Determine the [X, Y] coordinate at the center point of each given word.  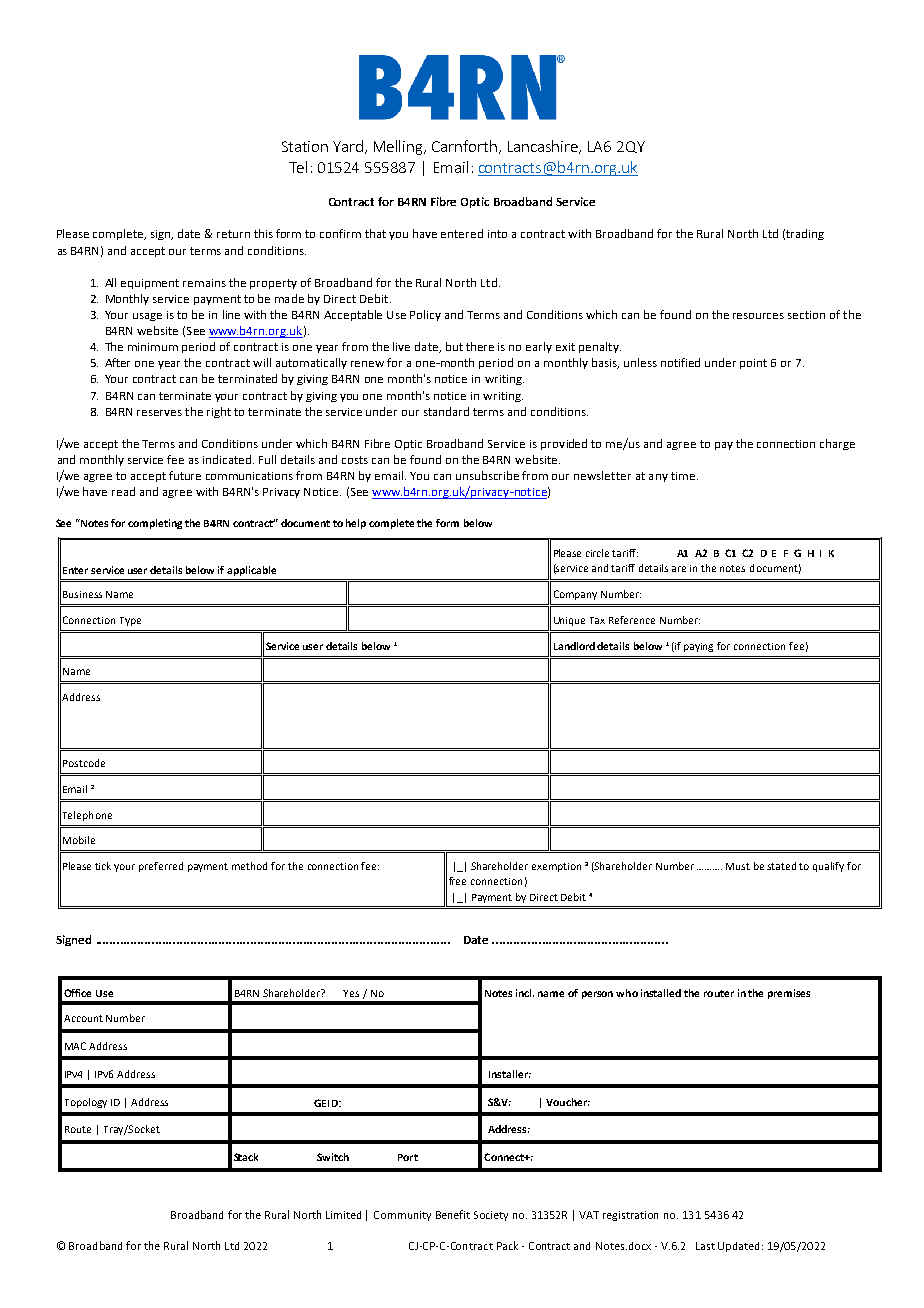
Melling [400, 147]
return [233, 234]
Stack [246, 1157]
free [457, 881]
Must [738, 866]
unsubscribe [487, 475]
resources [758, 316]
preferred [161, 867]
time [683, 476]
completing [155, 524]
